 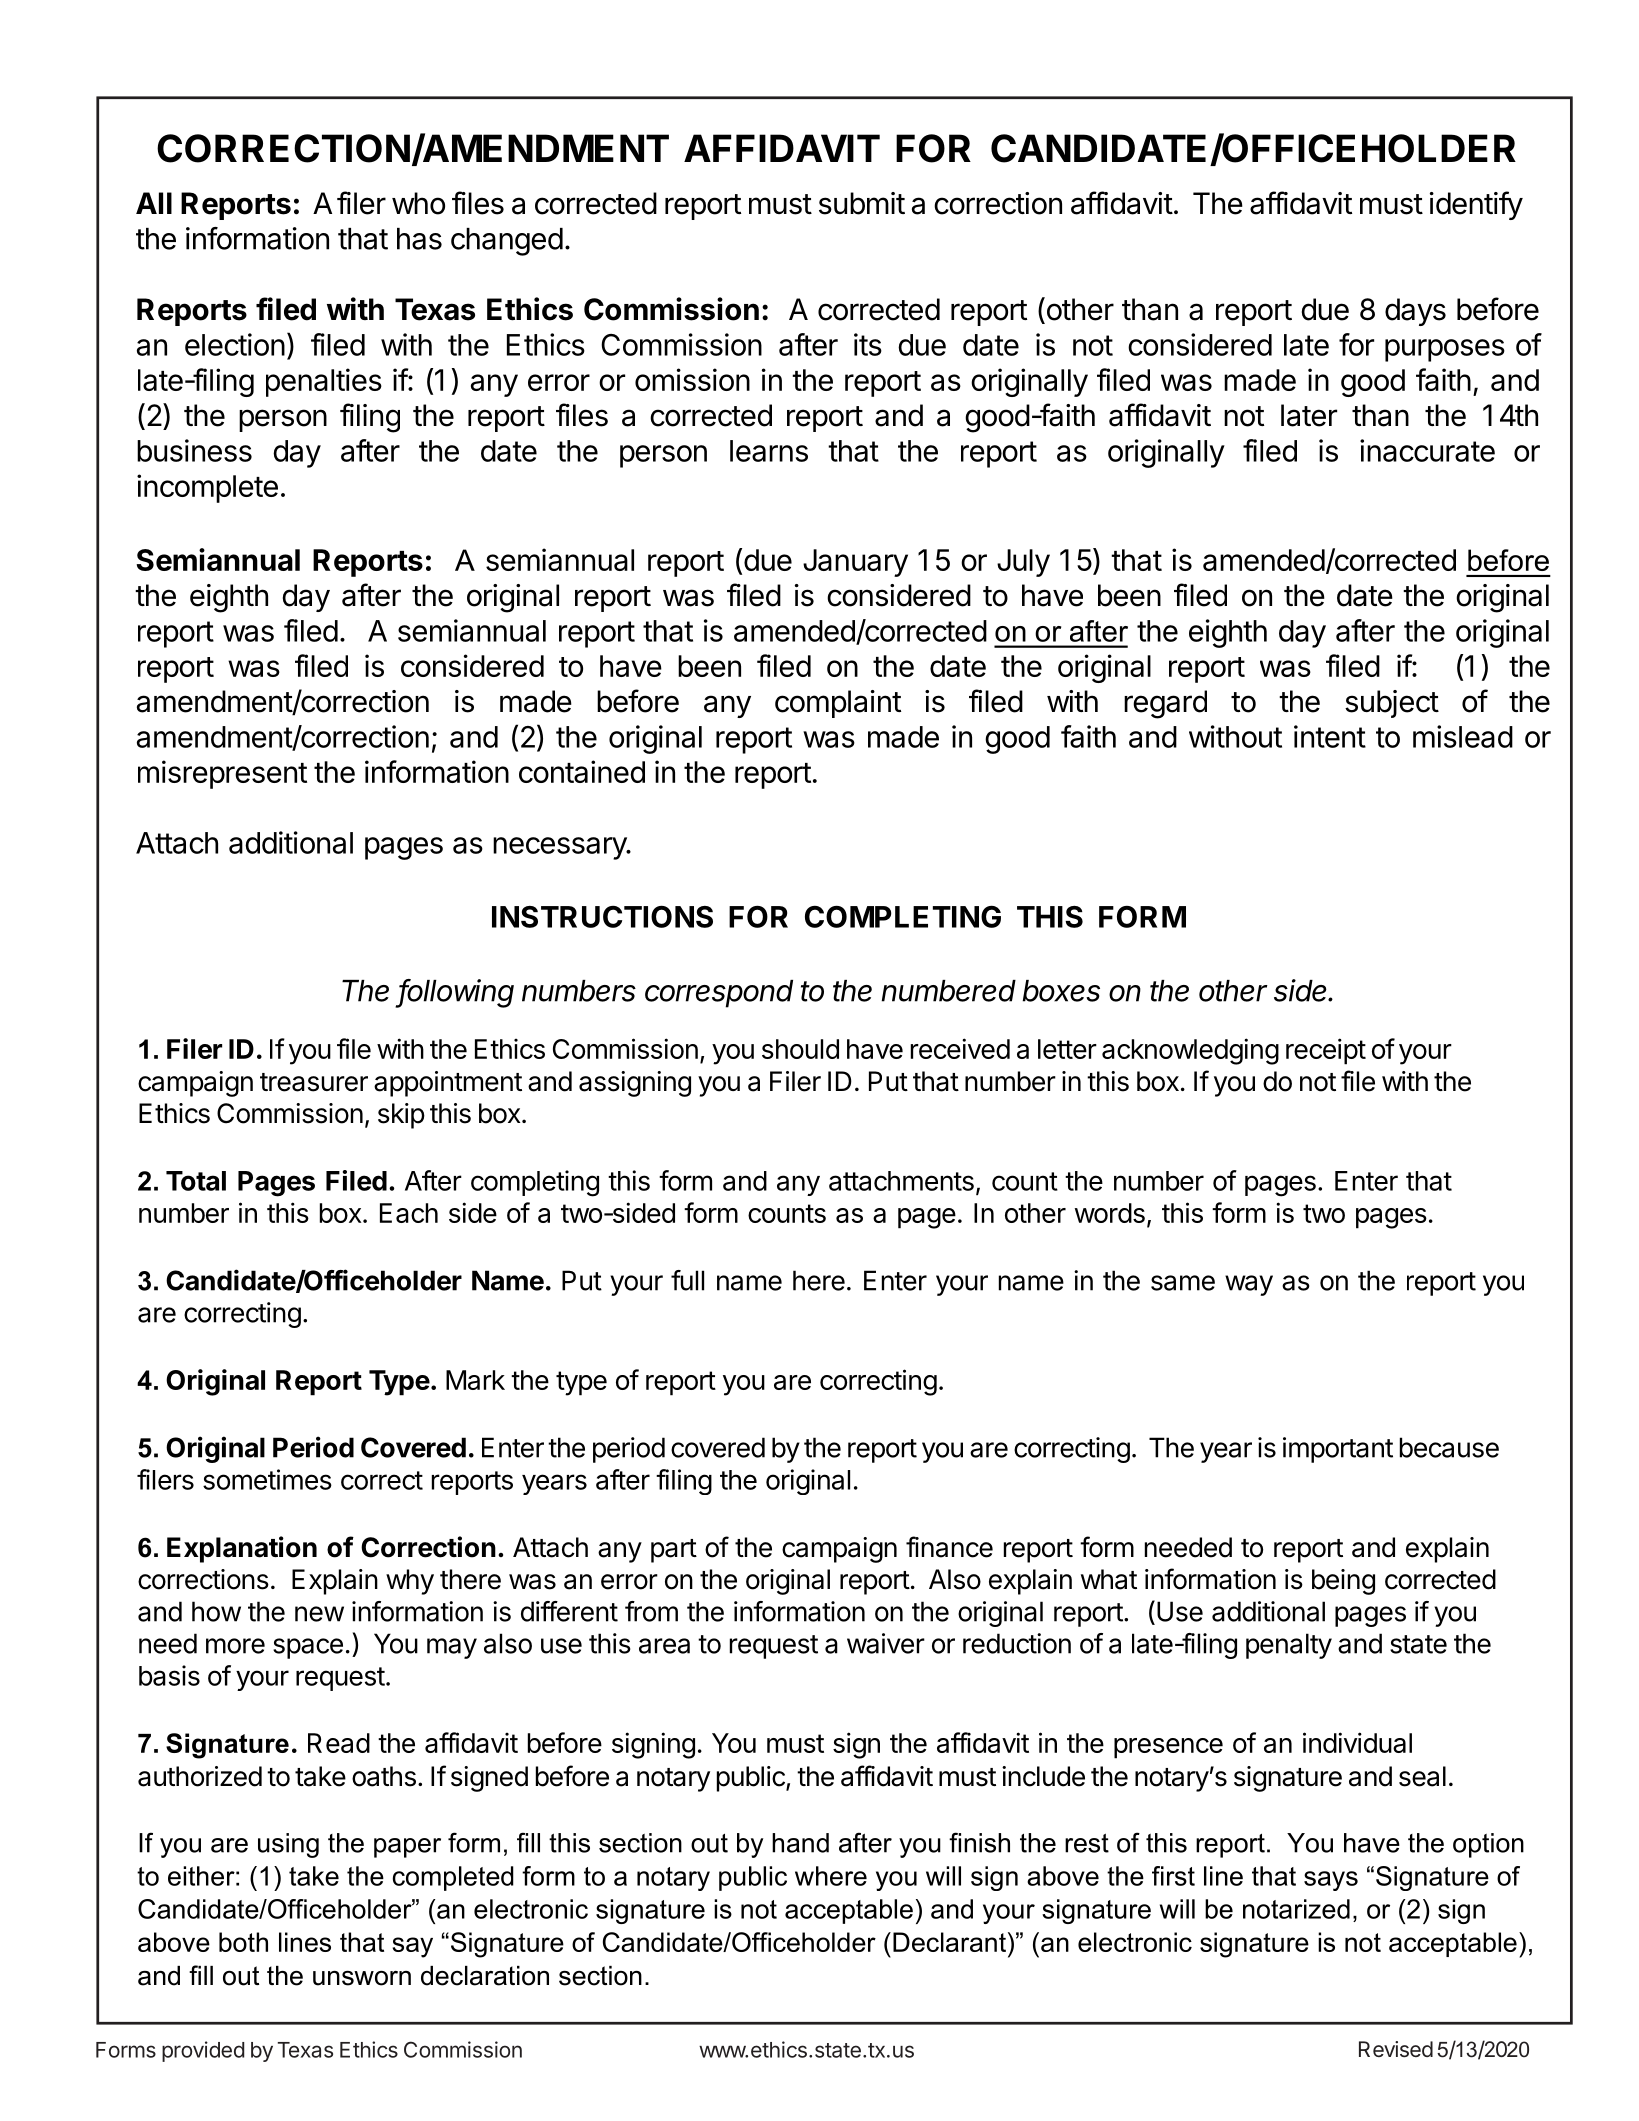 What do you see at coordinates (949, 1547) in the page?
I see `finance` at bounding box center [949, 1547].
